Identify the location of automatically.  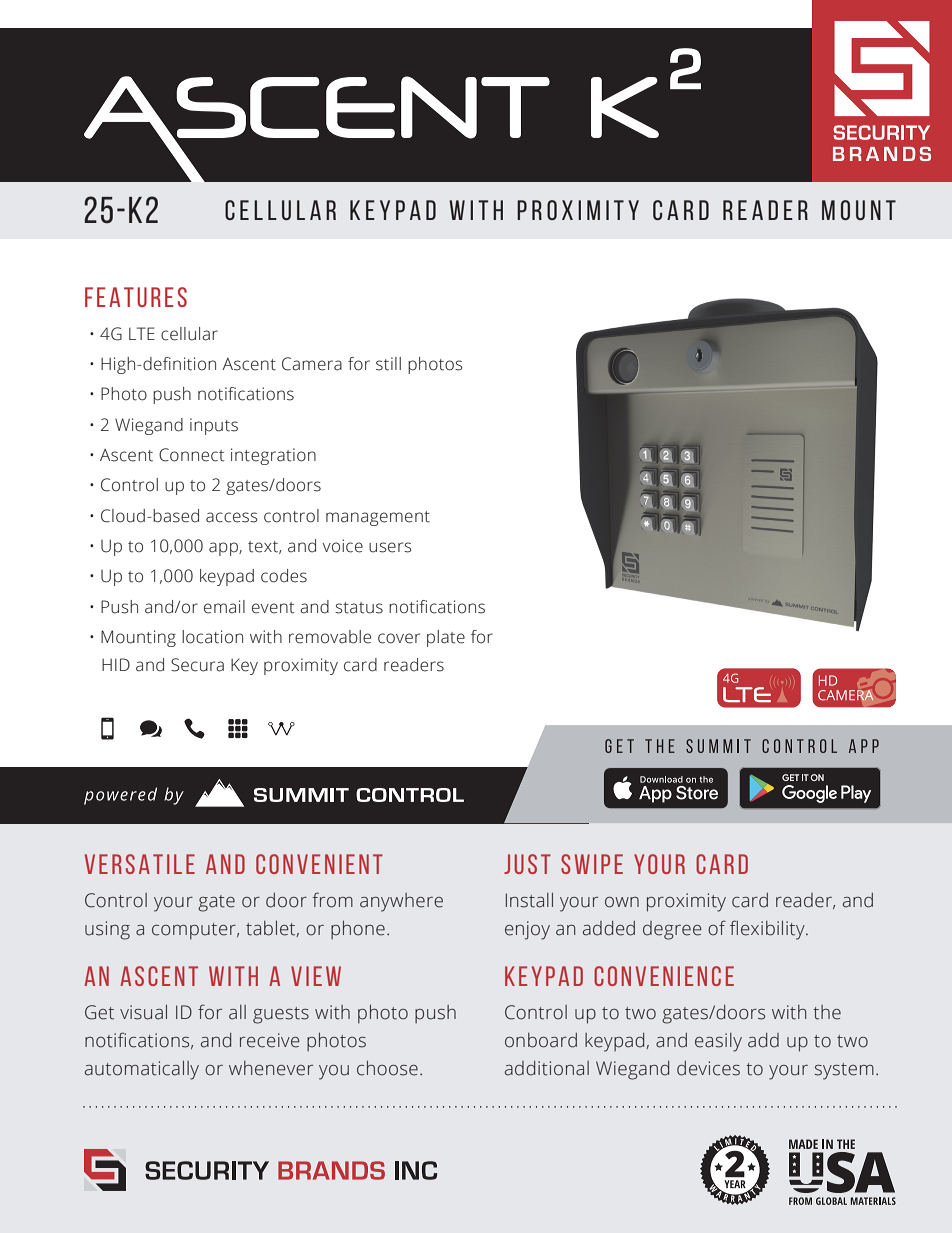
(142, 1070).
